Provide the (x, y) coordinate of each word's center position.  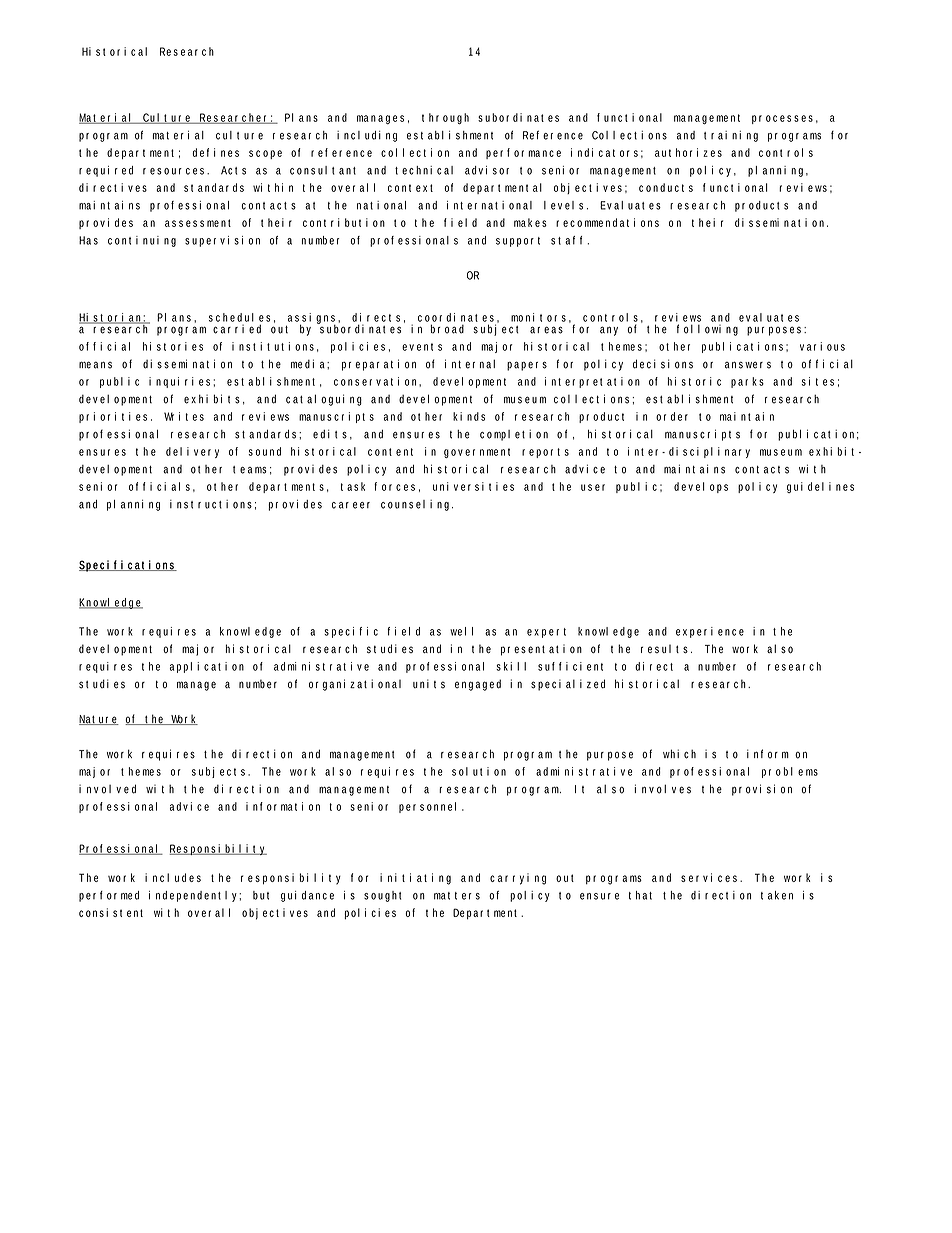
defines (216, 152)
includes (173, 877)
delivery (192, 452)
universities (473, 486)
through (445, 118)
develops (701, 487)
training (731, 136)
